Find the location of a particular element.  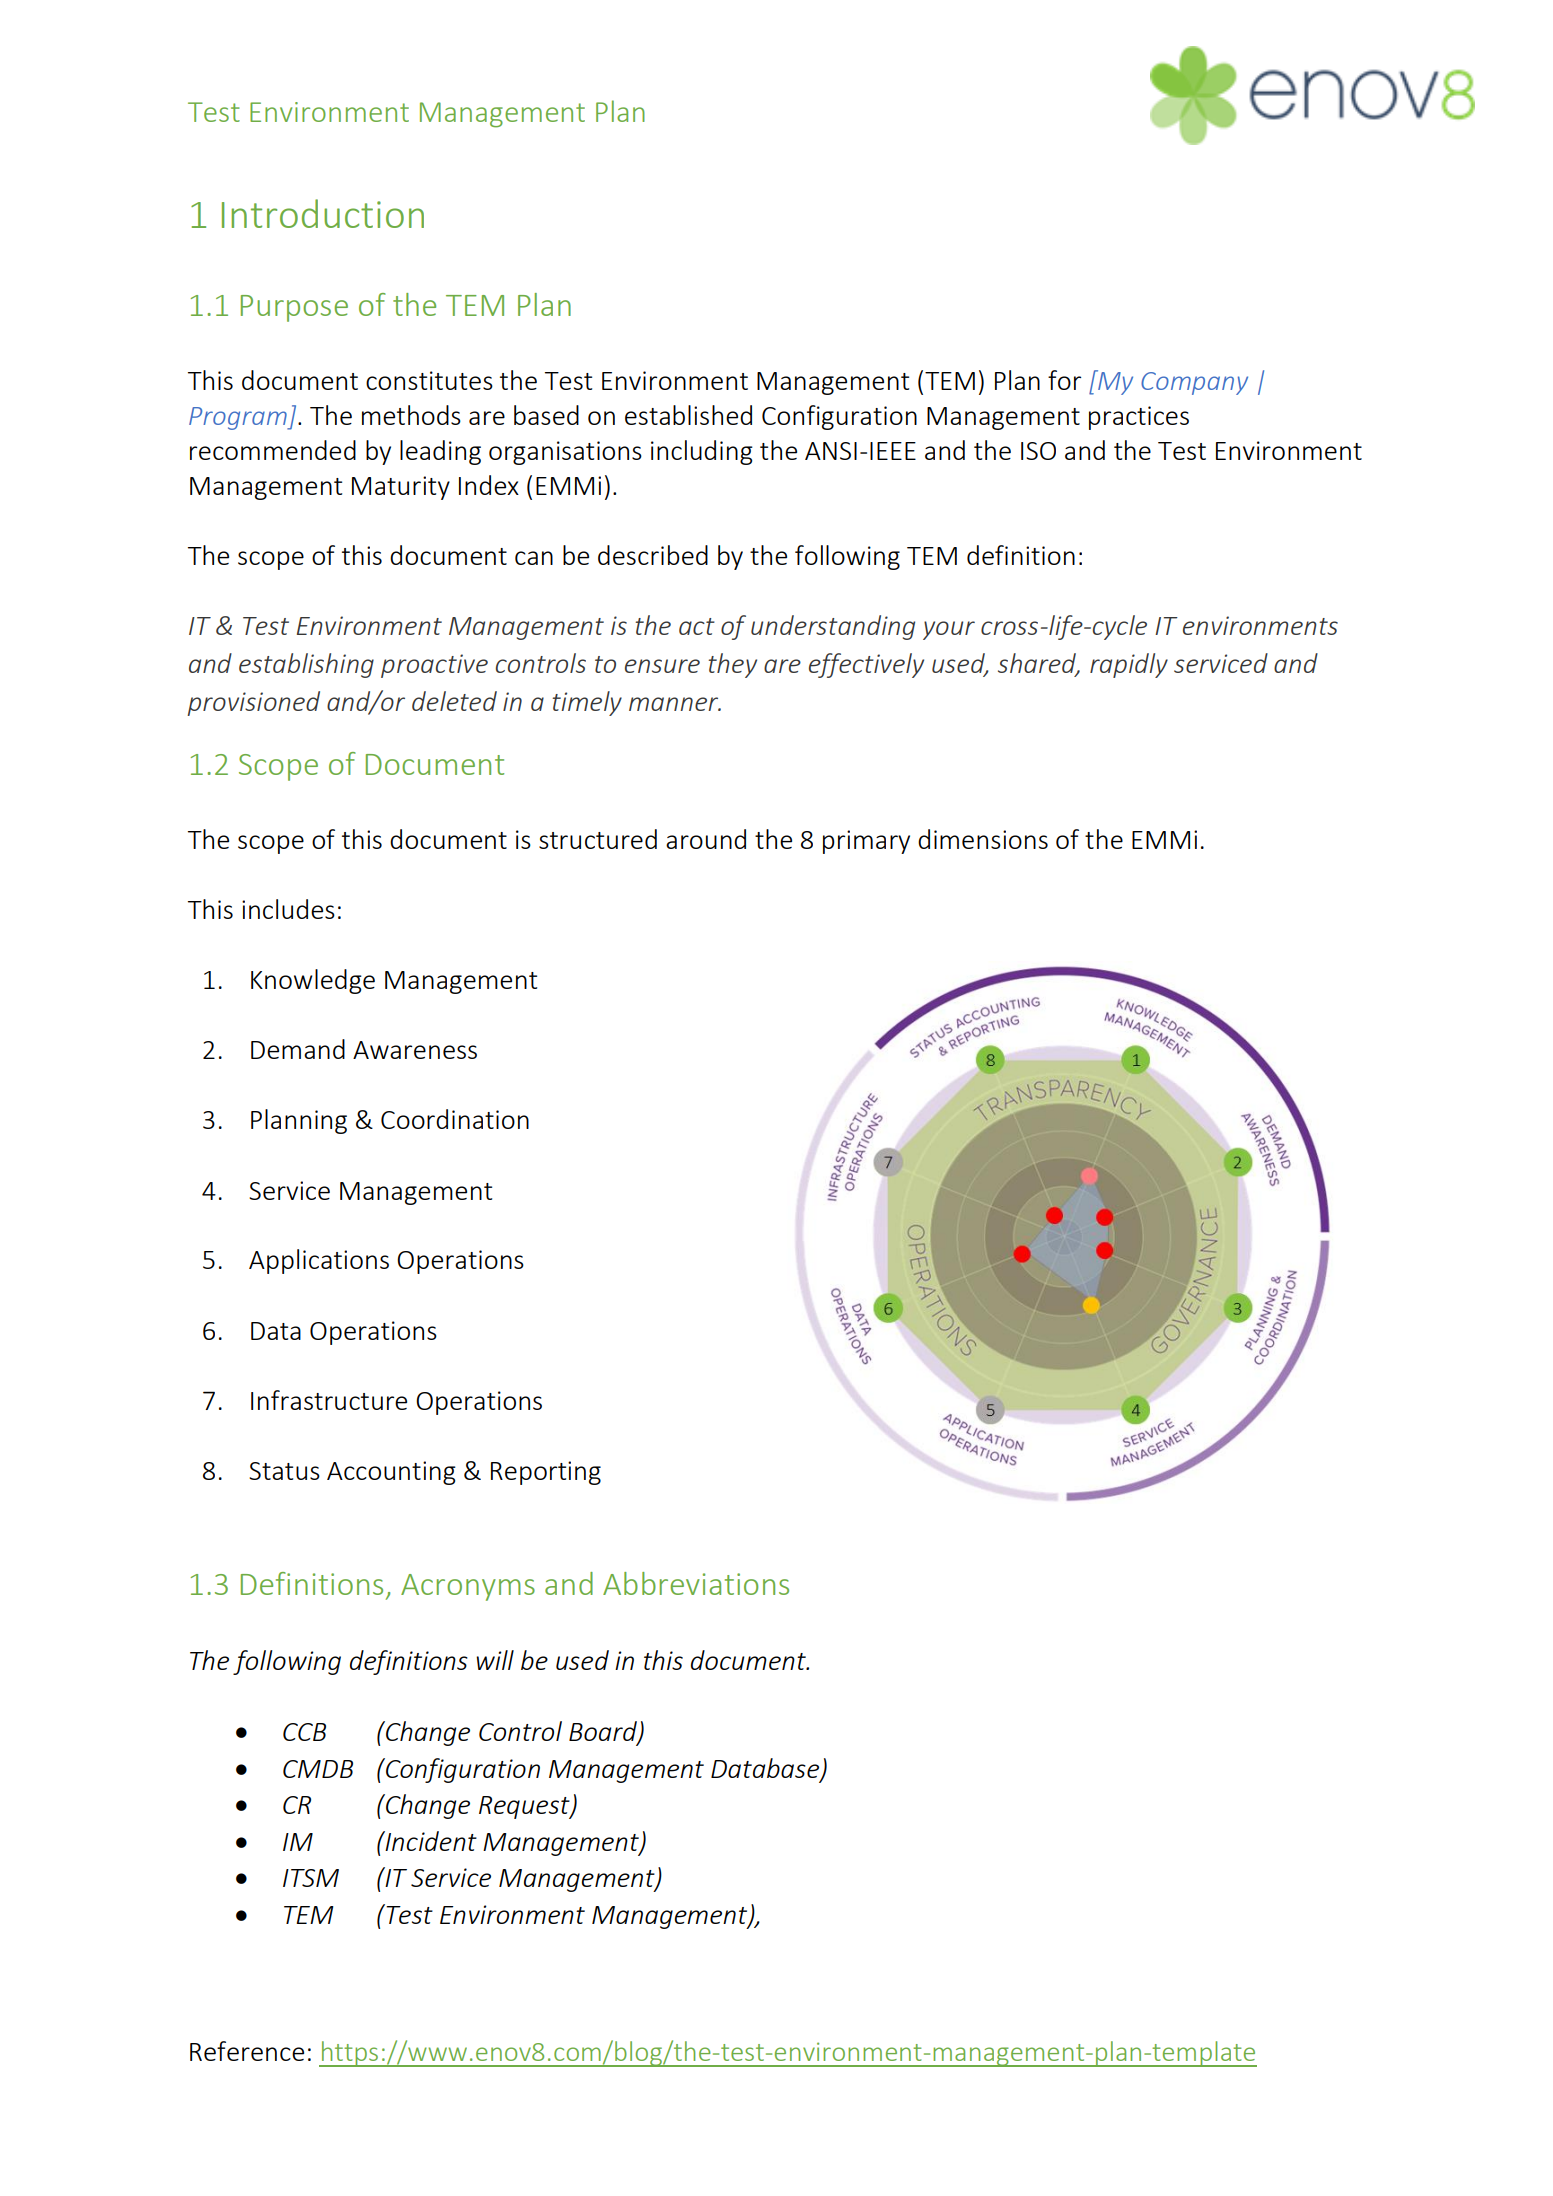

will is located at coordinates (495, 1660).
